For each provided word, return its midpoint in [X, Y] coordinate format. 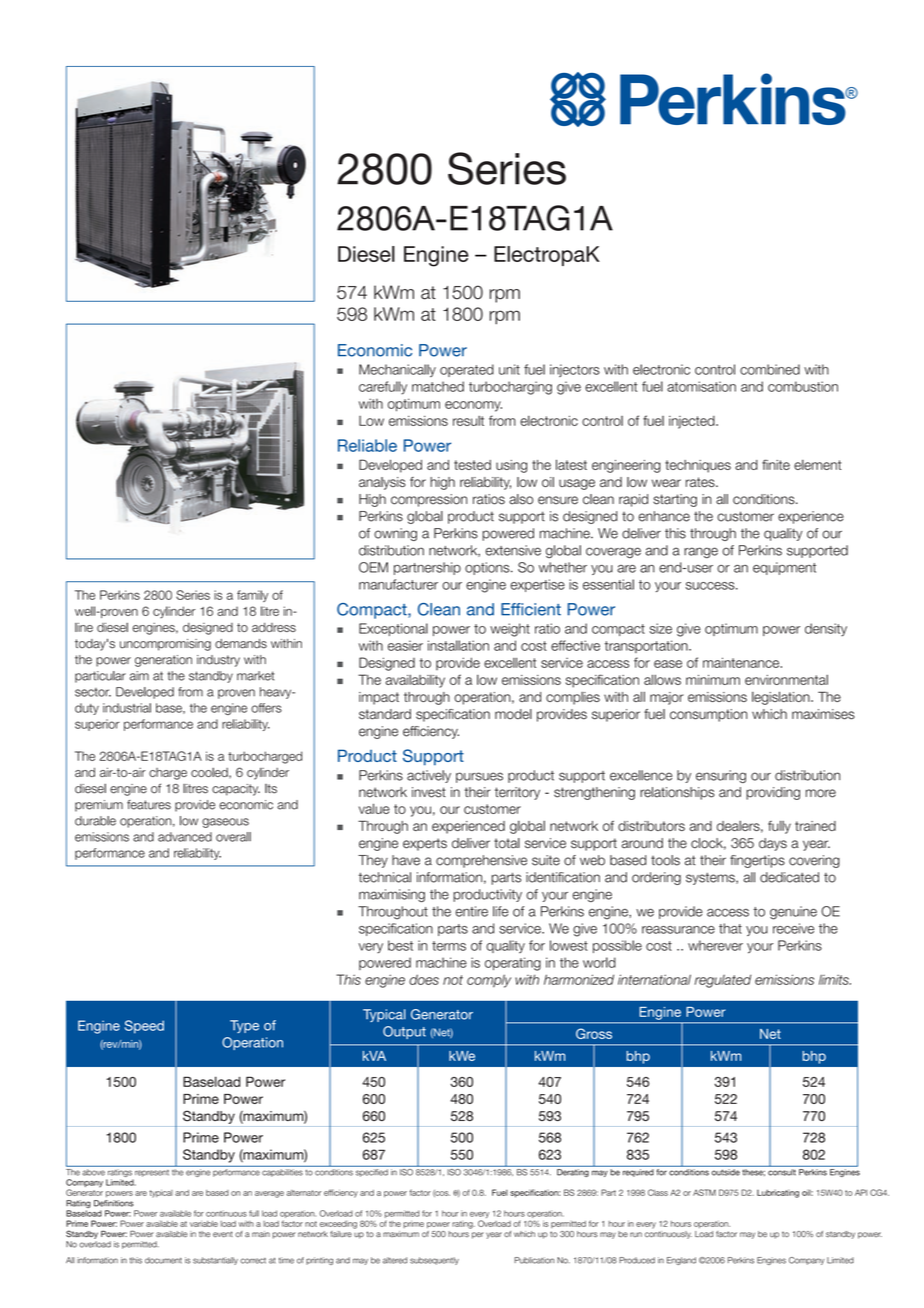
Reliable [367, 445]
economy [473, 406]
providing [773, 793]
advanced [185, 837]
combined [770, 369]
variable [204, 1224]
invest [429, 792]
